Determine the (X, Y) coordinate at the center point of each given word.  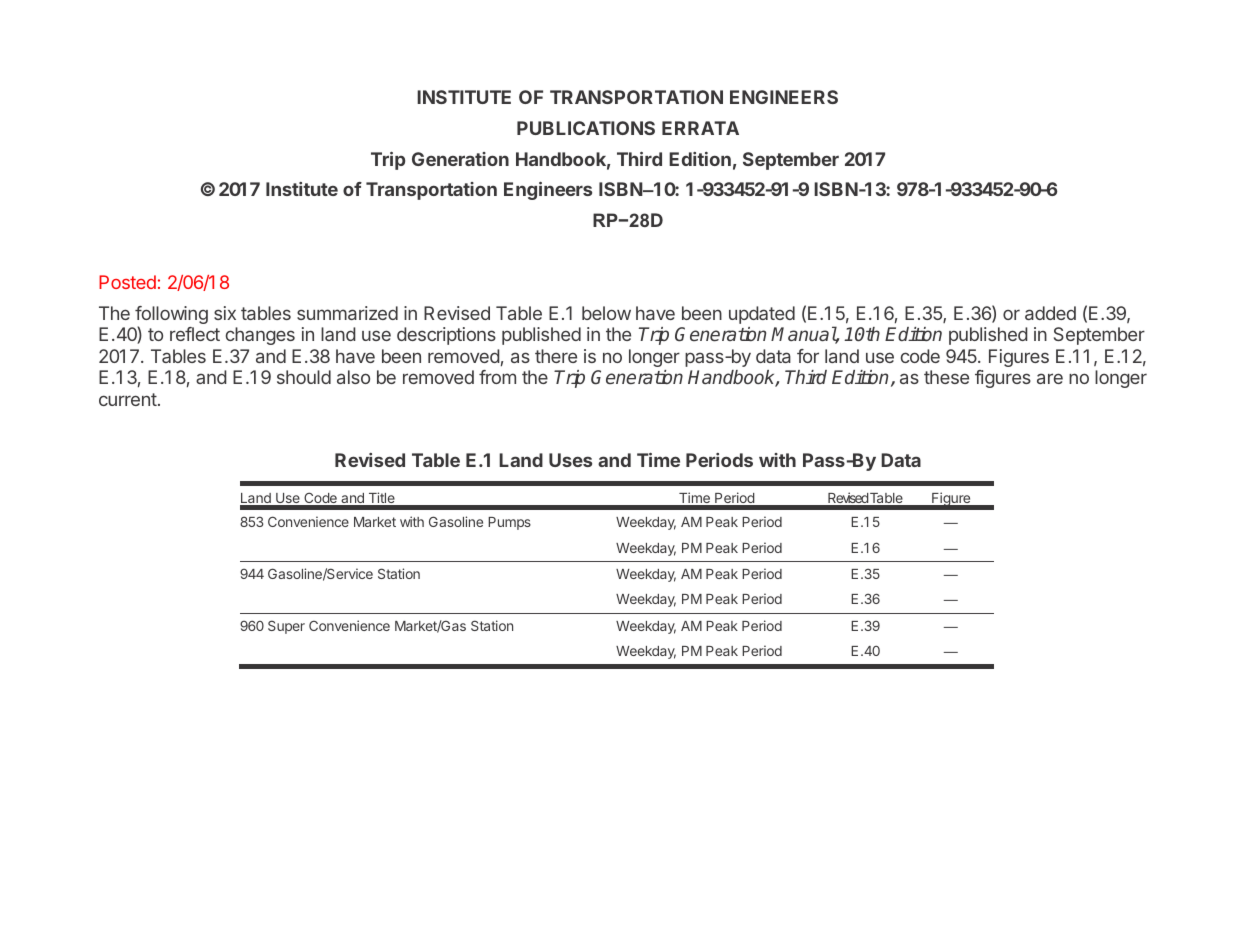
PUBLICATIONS (586, 128)
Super (286, 627)
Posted (127, 282)
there (556, 356)
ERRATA (700, 128)
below (606, 313)
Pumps (509, 523)
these (946, 377)
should (304, 377)
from (497, 377)
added (1050, 313)
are (1050, 378)
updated (762, 315)
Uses (570, 460)
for (808, 356)
